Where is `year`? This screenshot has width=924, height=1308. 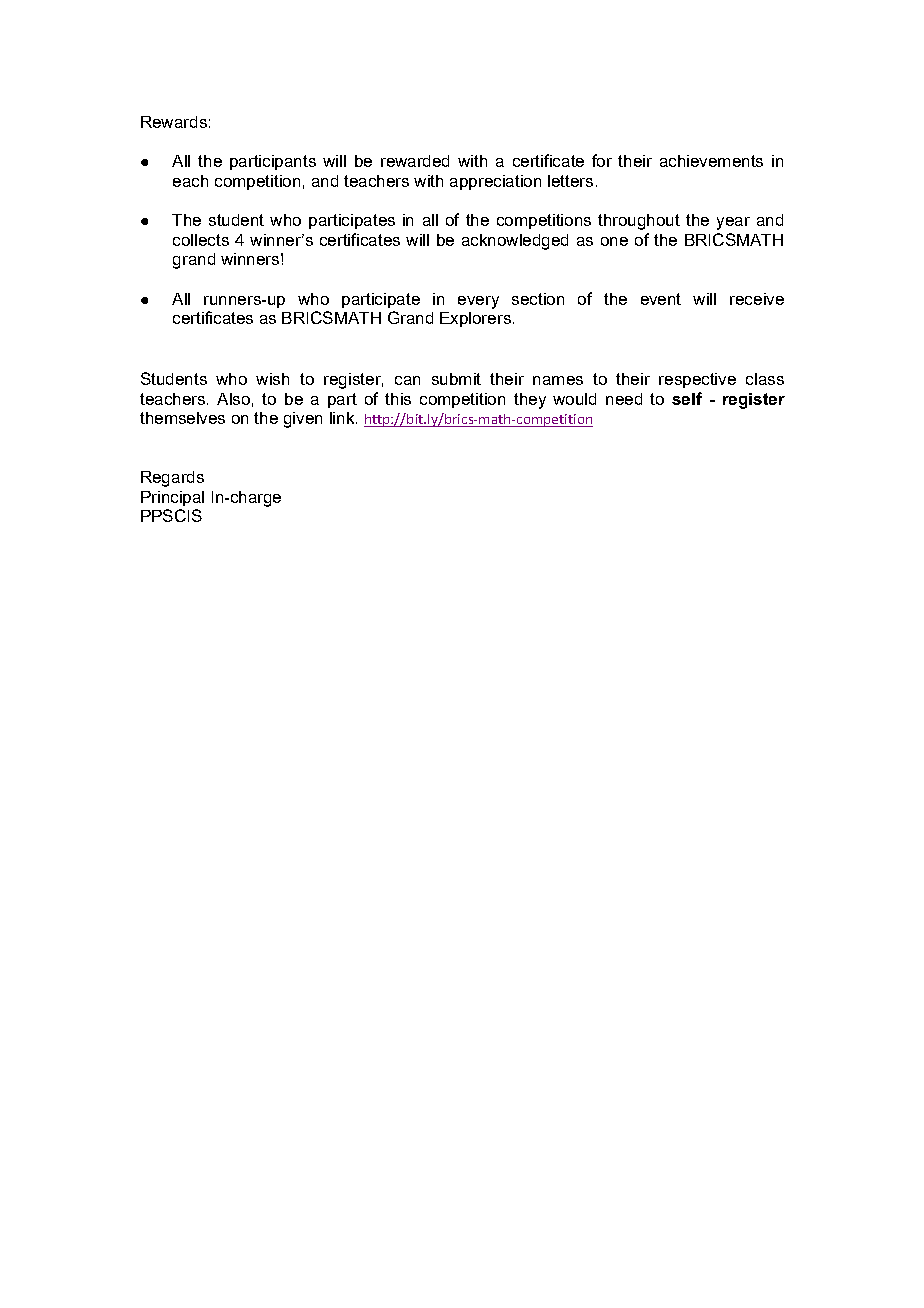 year is located at coordinates (733, 223).
